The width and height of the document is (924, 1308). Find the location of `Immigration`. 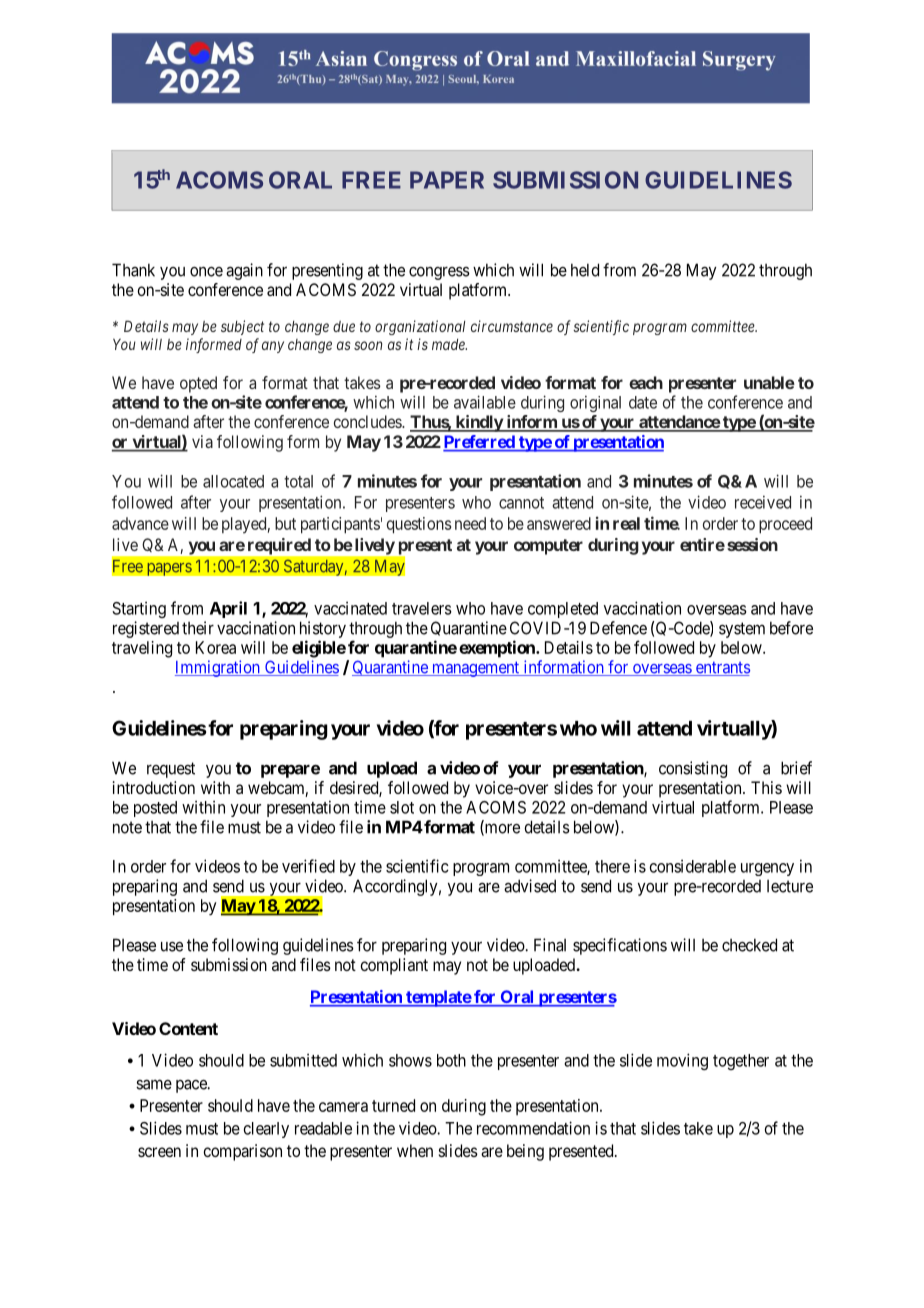

Immigration is located at coordinates (218, 668).
